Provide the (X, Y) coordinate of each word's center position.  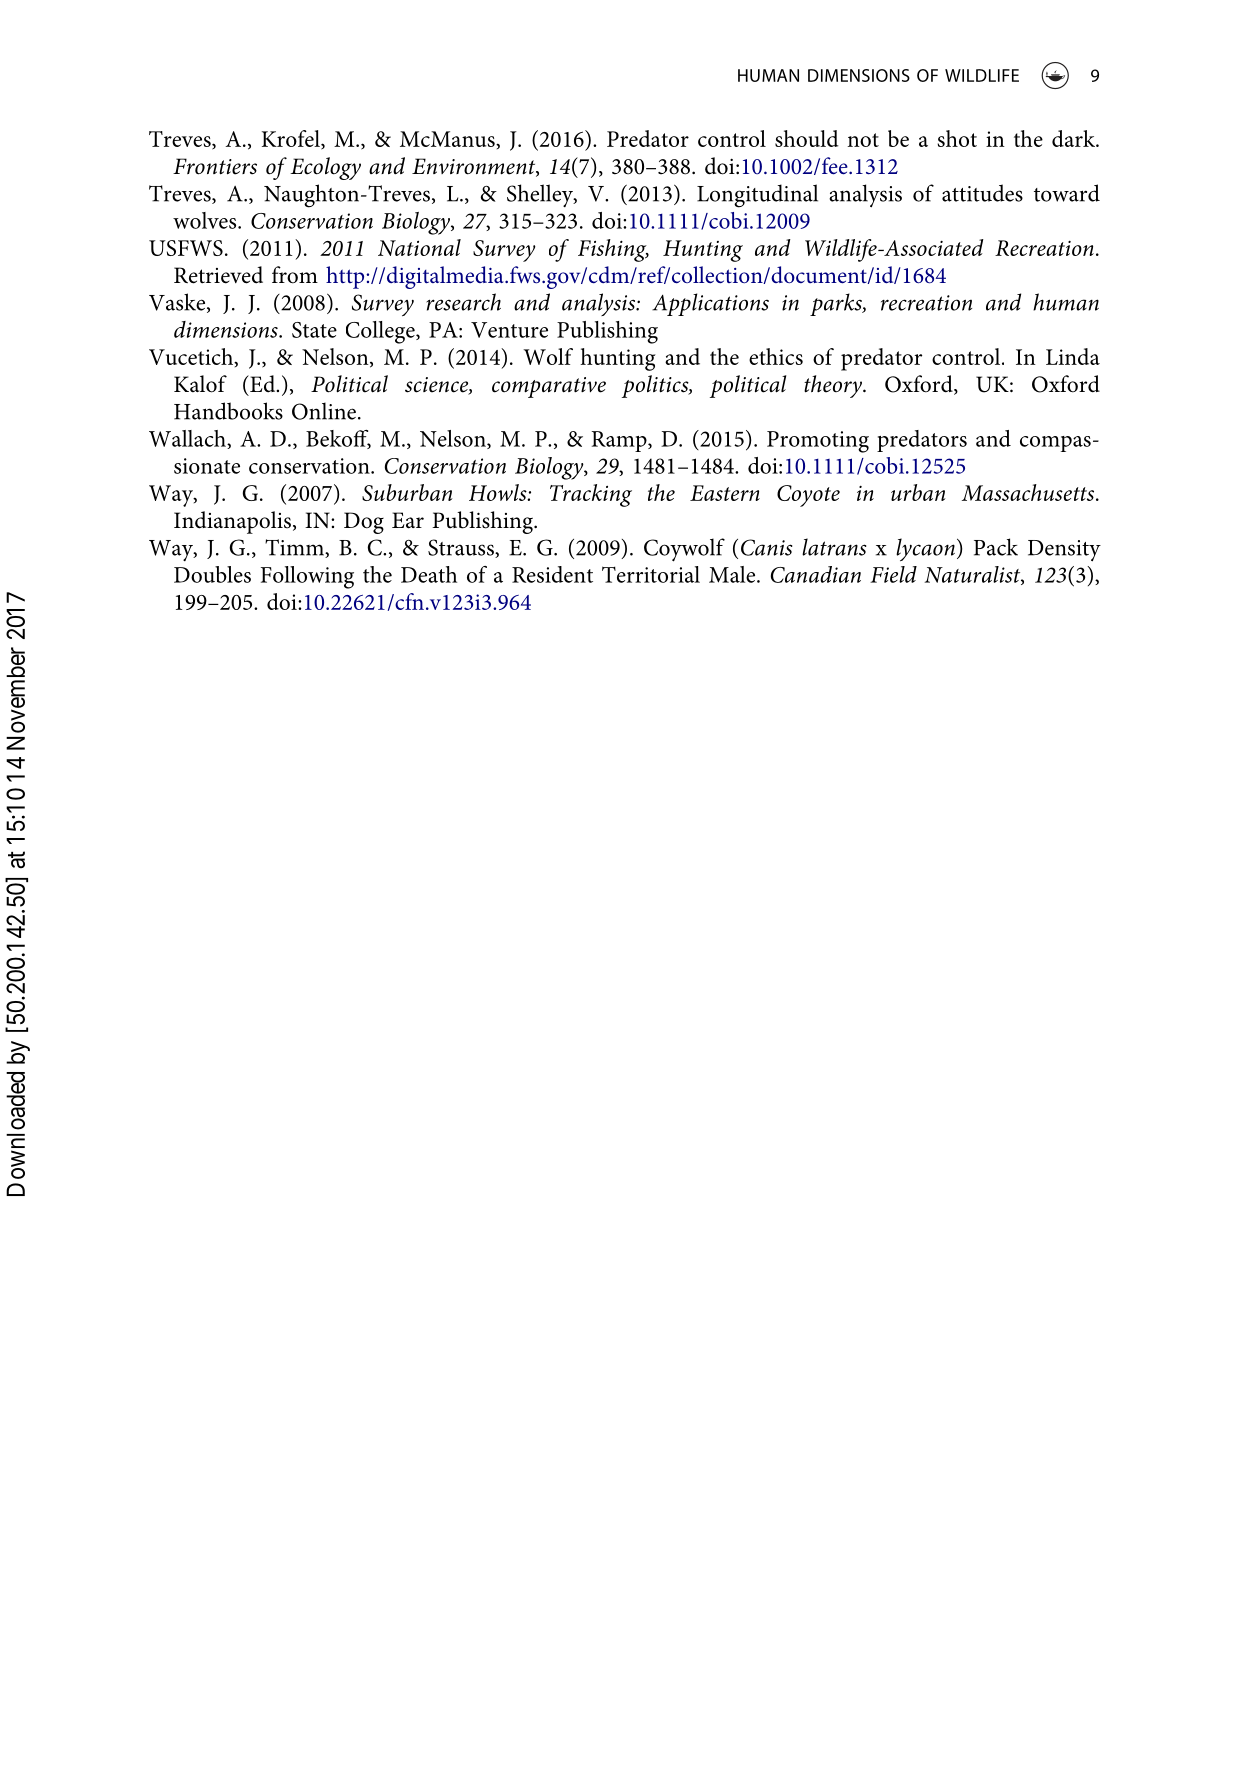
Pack (996, 547)
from (295, 275)
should (807, 138)
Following (307, 577)
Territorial (651, 574)
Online (324, 411)
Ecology (325, 168)
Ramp (620, 441)
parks (837, 304)
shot (957, 138)
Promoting (818, 442)
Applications (710, 304)
